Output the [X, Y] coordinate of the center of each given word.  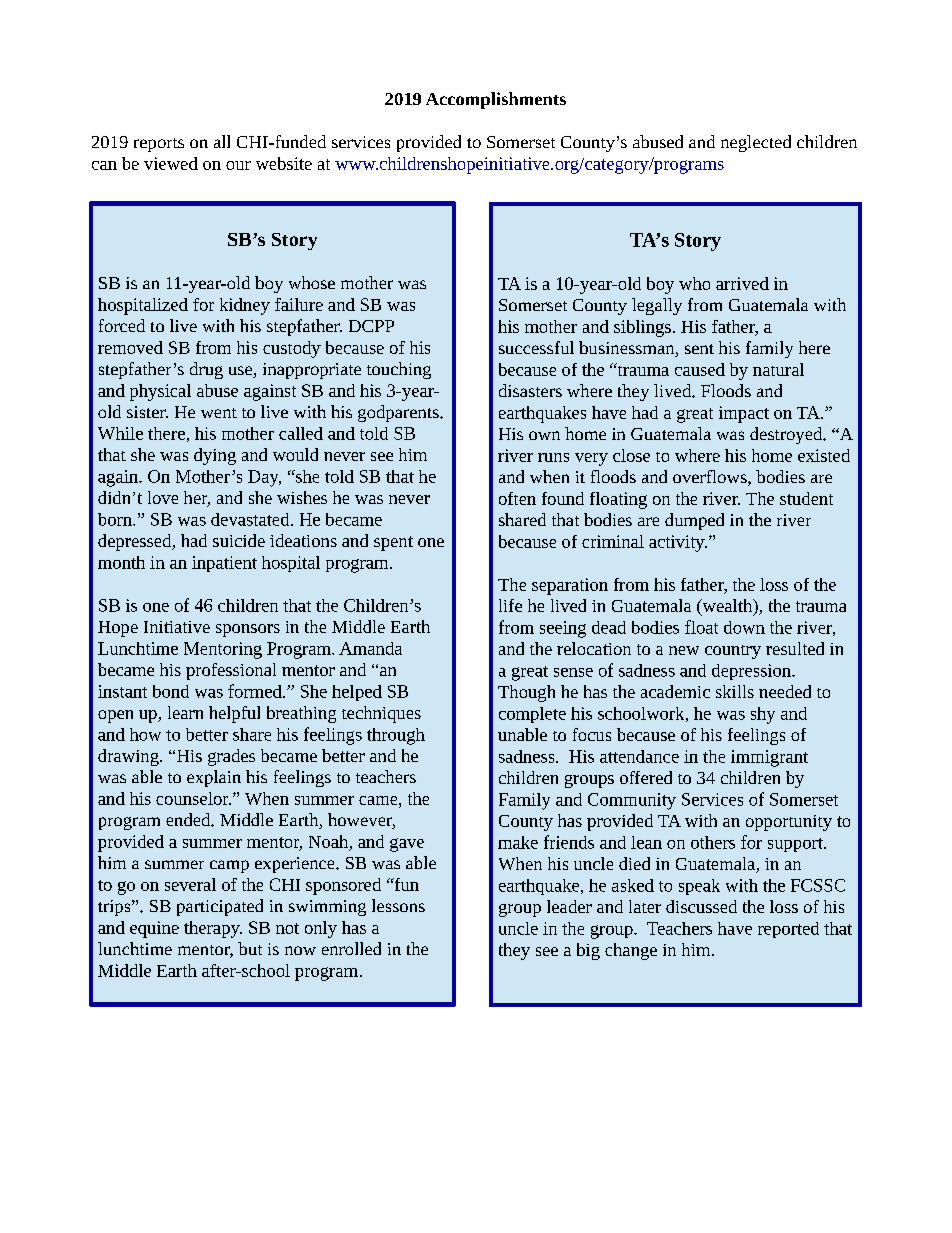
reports [159, 145]
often [517, 498]
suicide [239, 540]
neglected [756, 143]
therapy [213, 929]
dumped [694, 521]
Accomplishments [496, 100]
